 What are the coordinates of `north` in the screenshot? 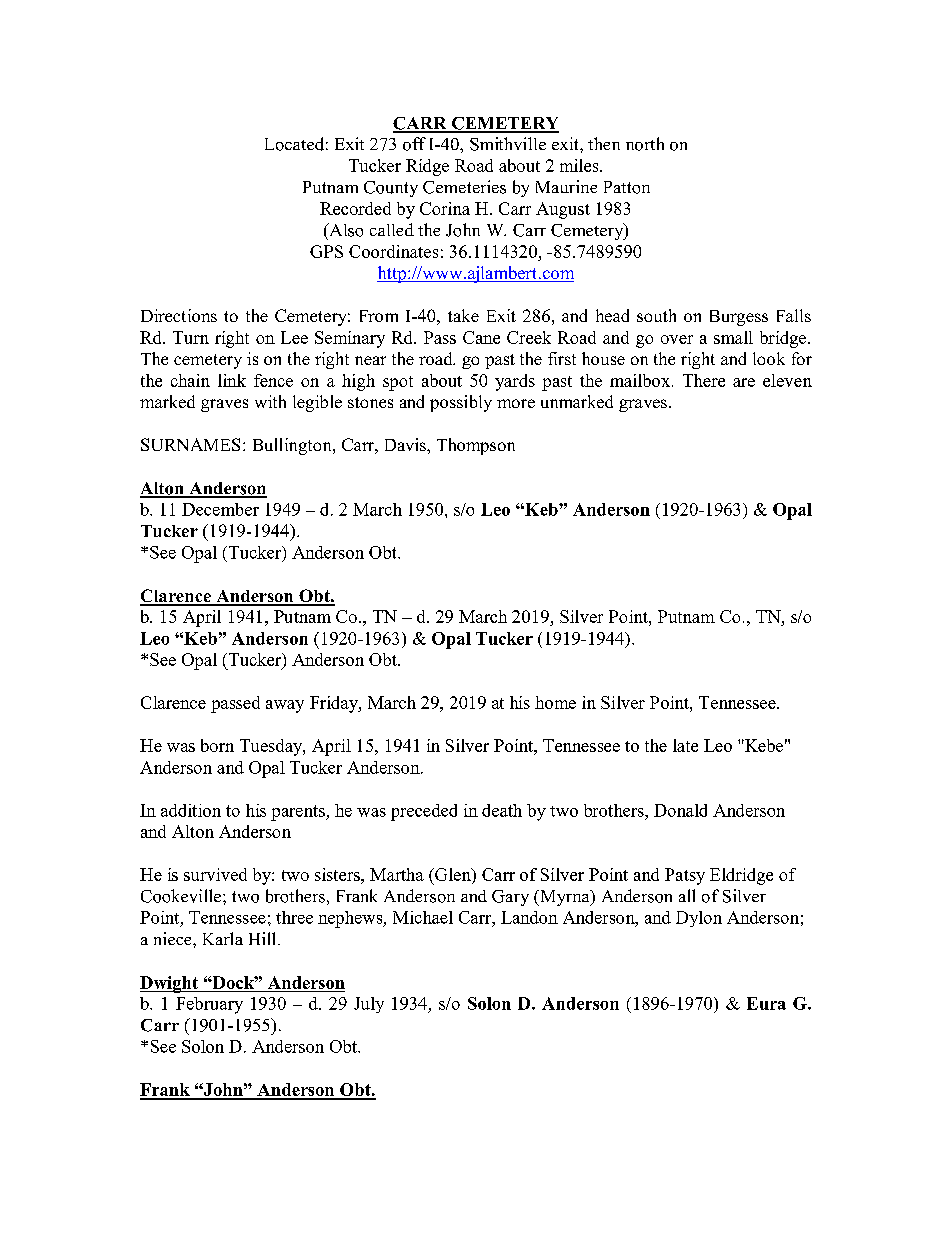 It's located at (645, 144).
